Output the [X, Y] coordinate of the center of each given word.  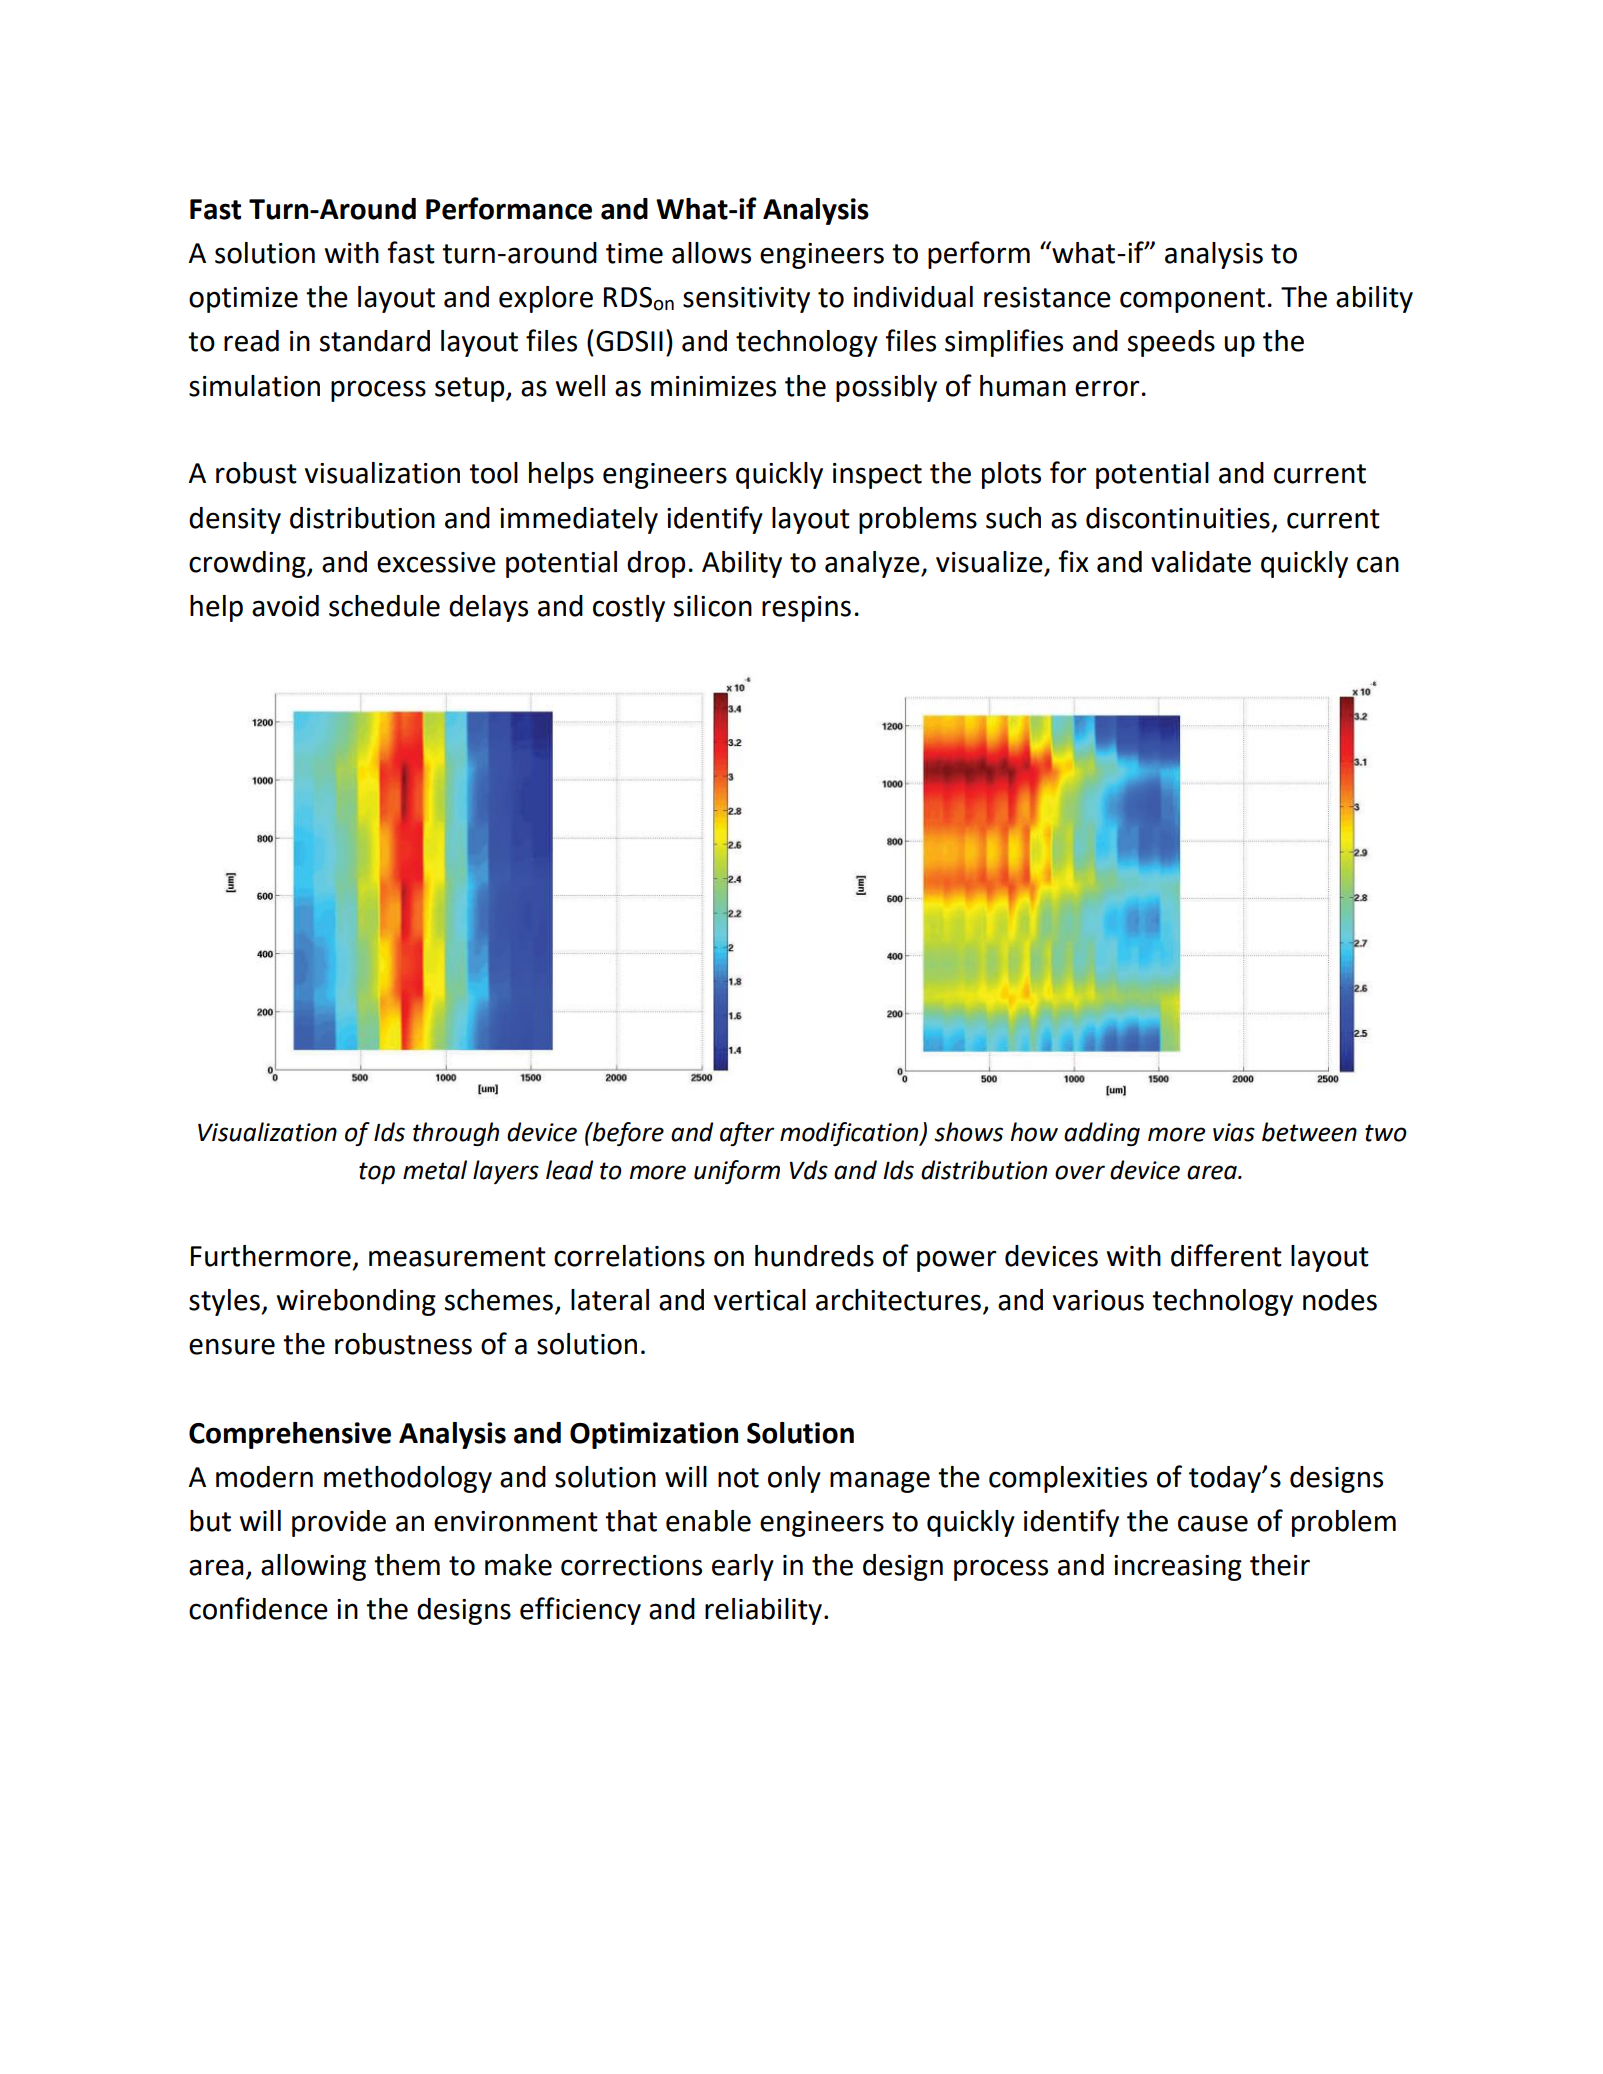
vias [1234, 1132]
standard [375, 341]
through [456, 1134]
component [1192, 300]
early [743, 1567]
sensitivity [746, 300]
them [407, 1565]
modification [850, 1134]
